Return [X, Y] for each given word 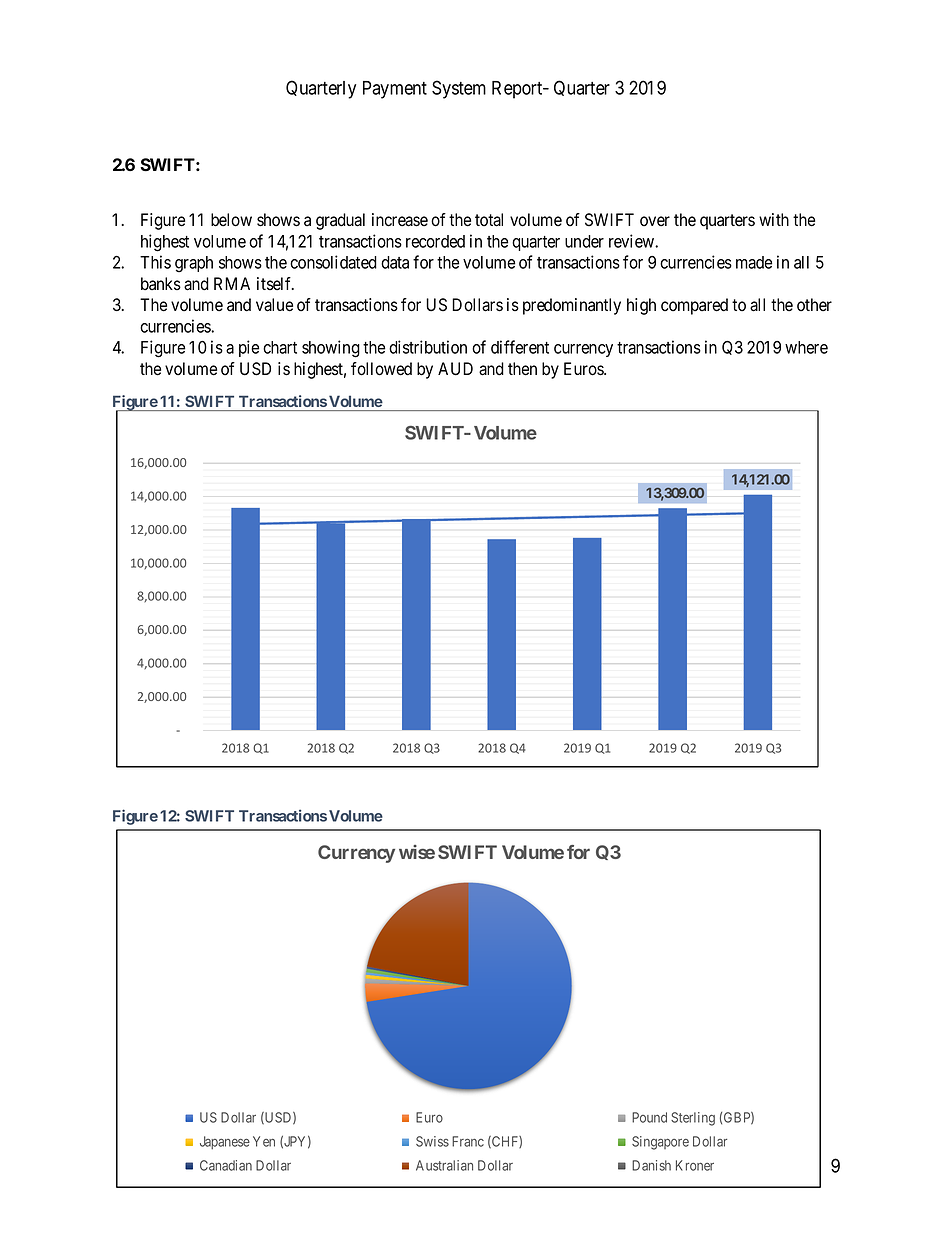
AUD [455, 369]
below [231, 220]
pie [249, 348]
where [806, 347]
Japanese [225, 1143]
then [522, 369]
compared [694, 306]
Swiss [432, 1141]
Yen [264, 1141]
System [459, 89]
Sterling [693, 1119]
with [774, 219]
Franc [468, 1141]
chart [280, 347]
